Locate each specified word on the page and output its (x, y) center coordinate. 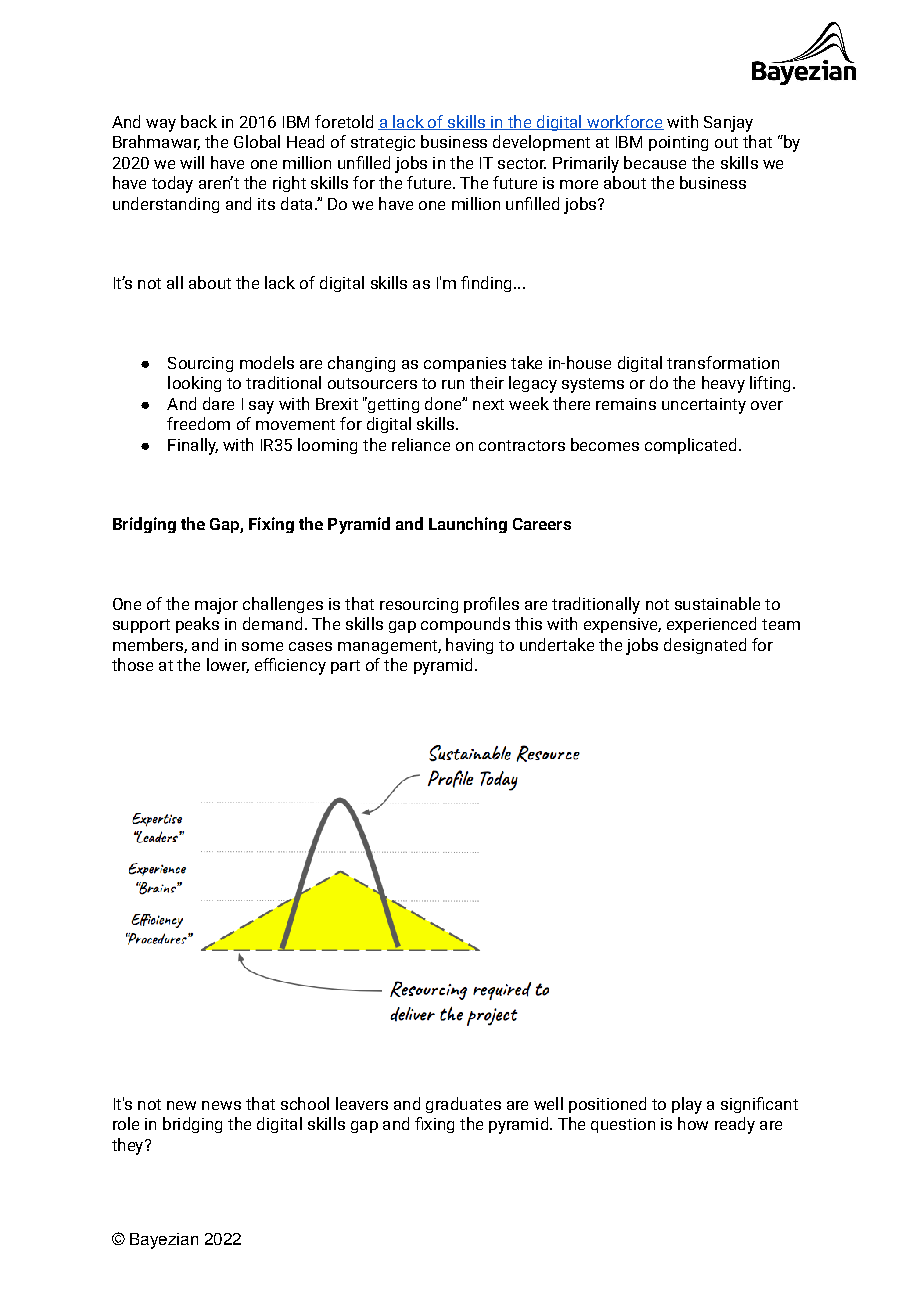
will (192, 162)
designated (705, 646)
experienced (711, 625)
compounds (465, 625)
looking (194, 384)
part (345, 667)
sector (522, 163)
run (453, 384)
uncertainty (704, 406)
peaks (197, 625)
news (221, 1105)
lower (228, 665)
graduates (463, 1105)
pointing (678, 143)
